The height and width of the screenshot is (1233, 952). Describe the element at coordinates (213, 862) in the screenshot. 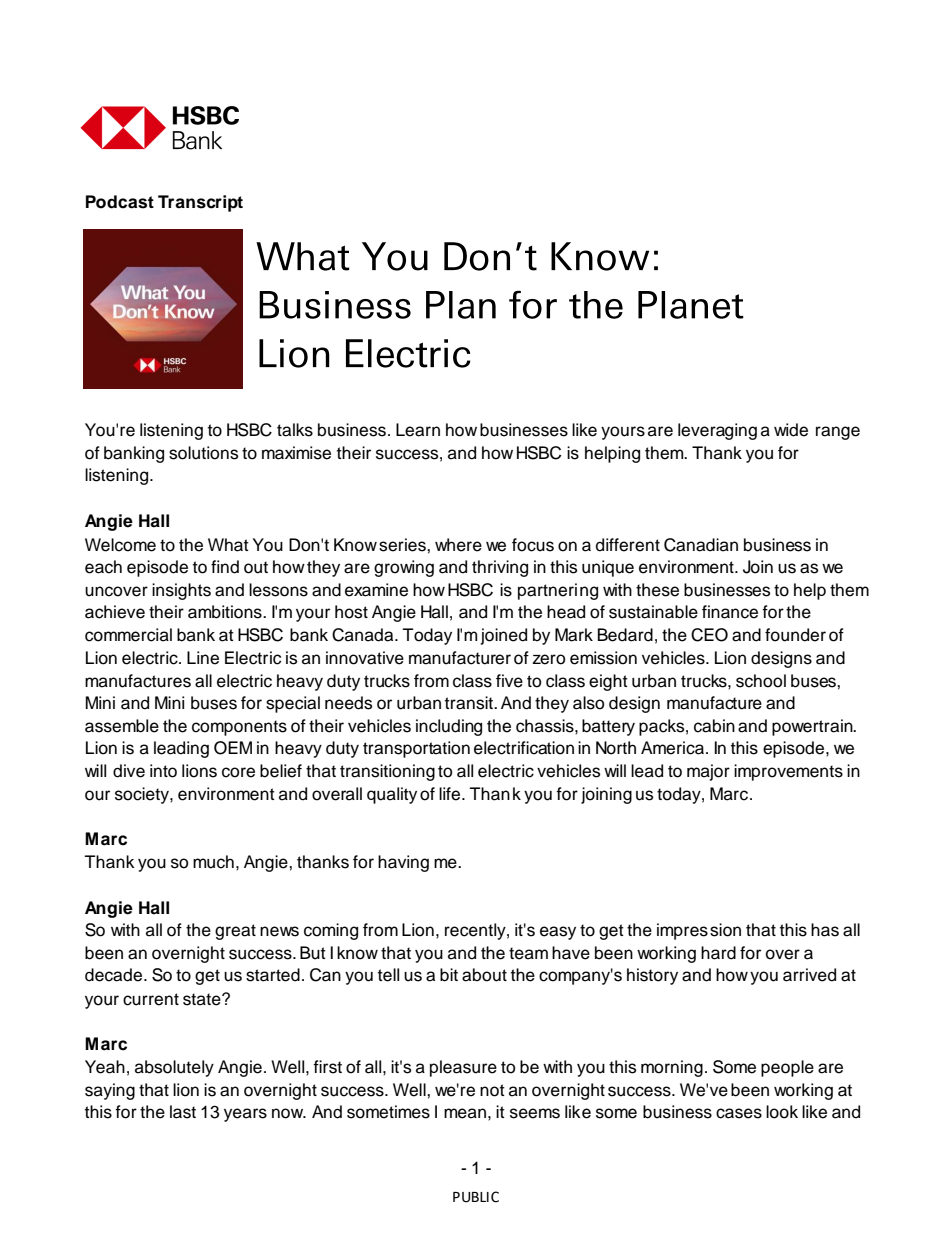

I see `much` at that location.
